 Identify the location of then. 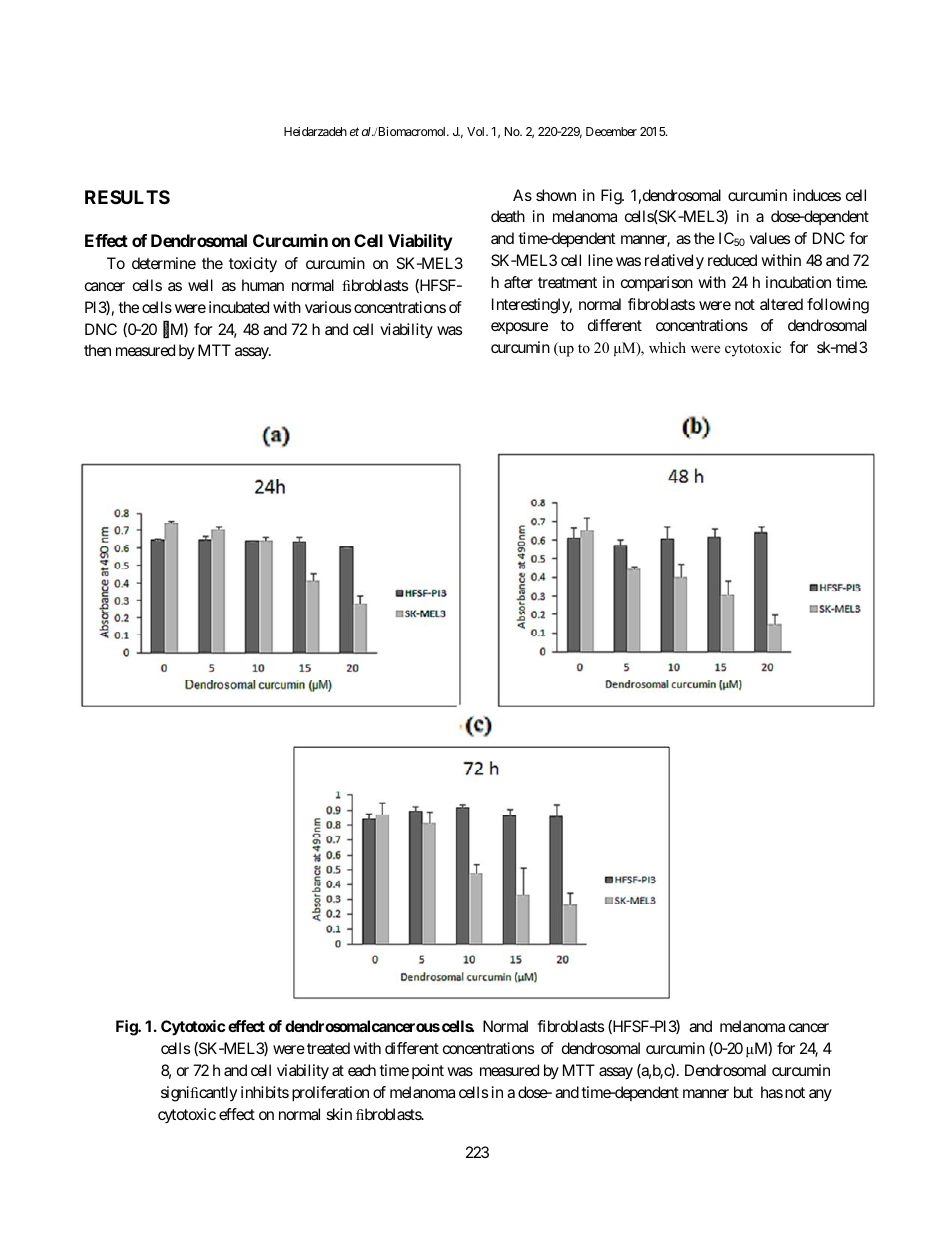
(97, 350).
